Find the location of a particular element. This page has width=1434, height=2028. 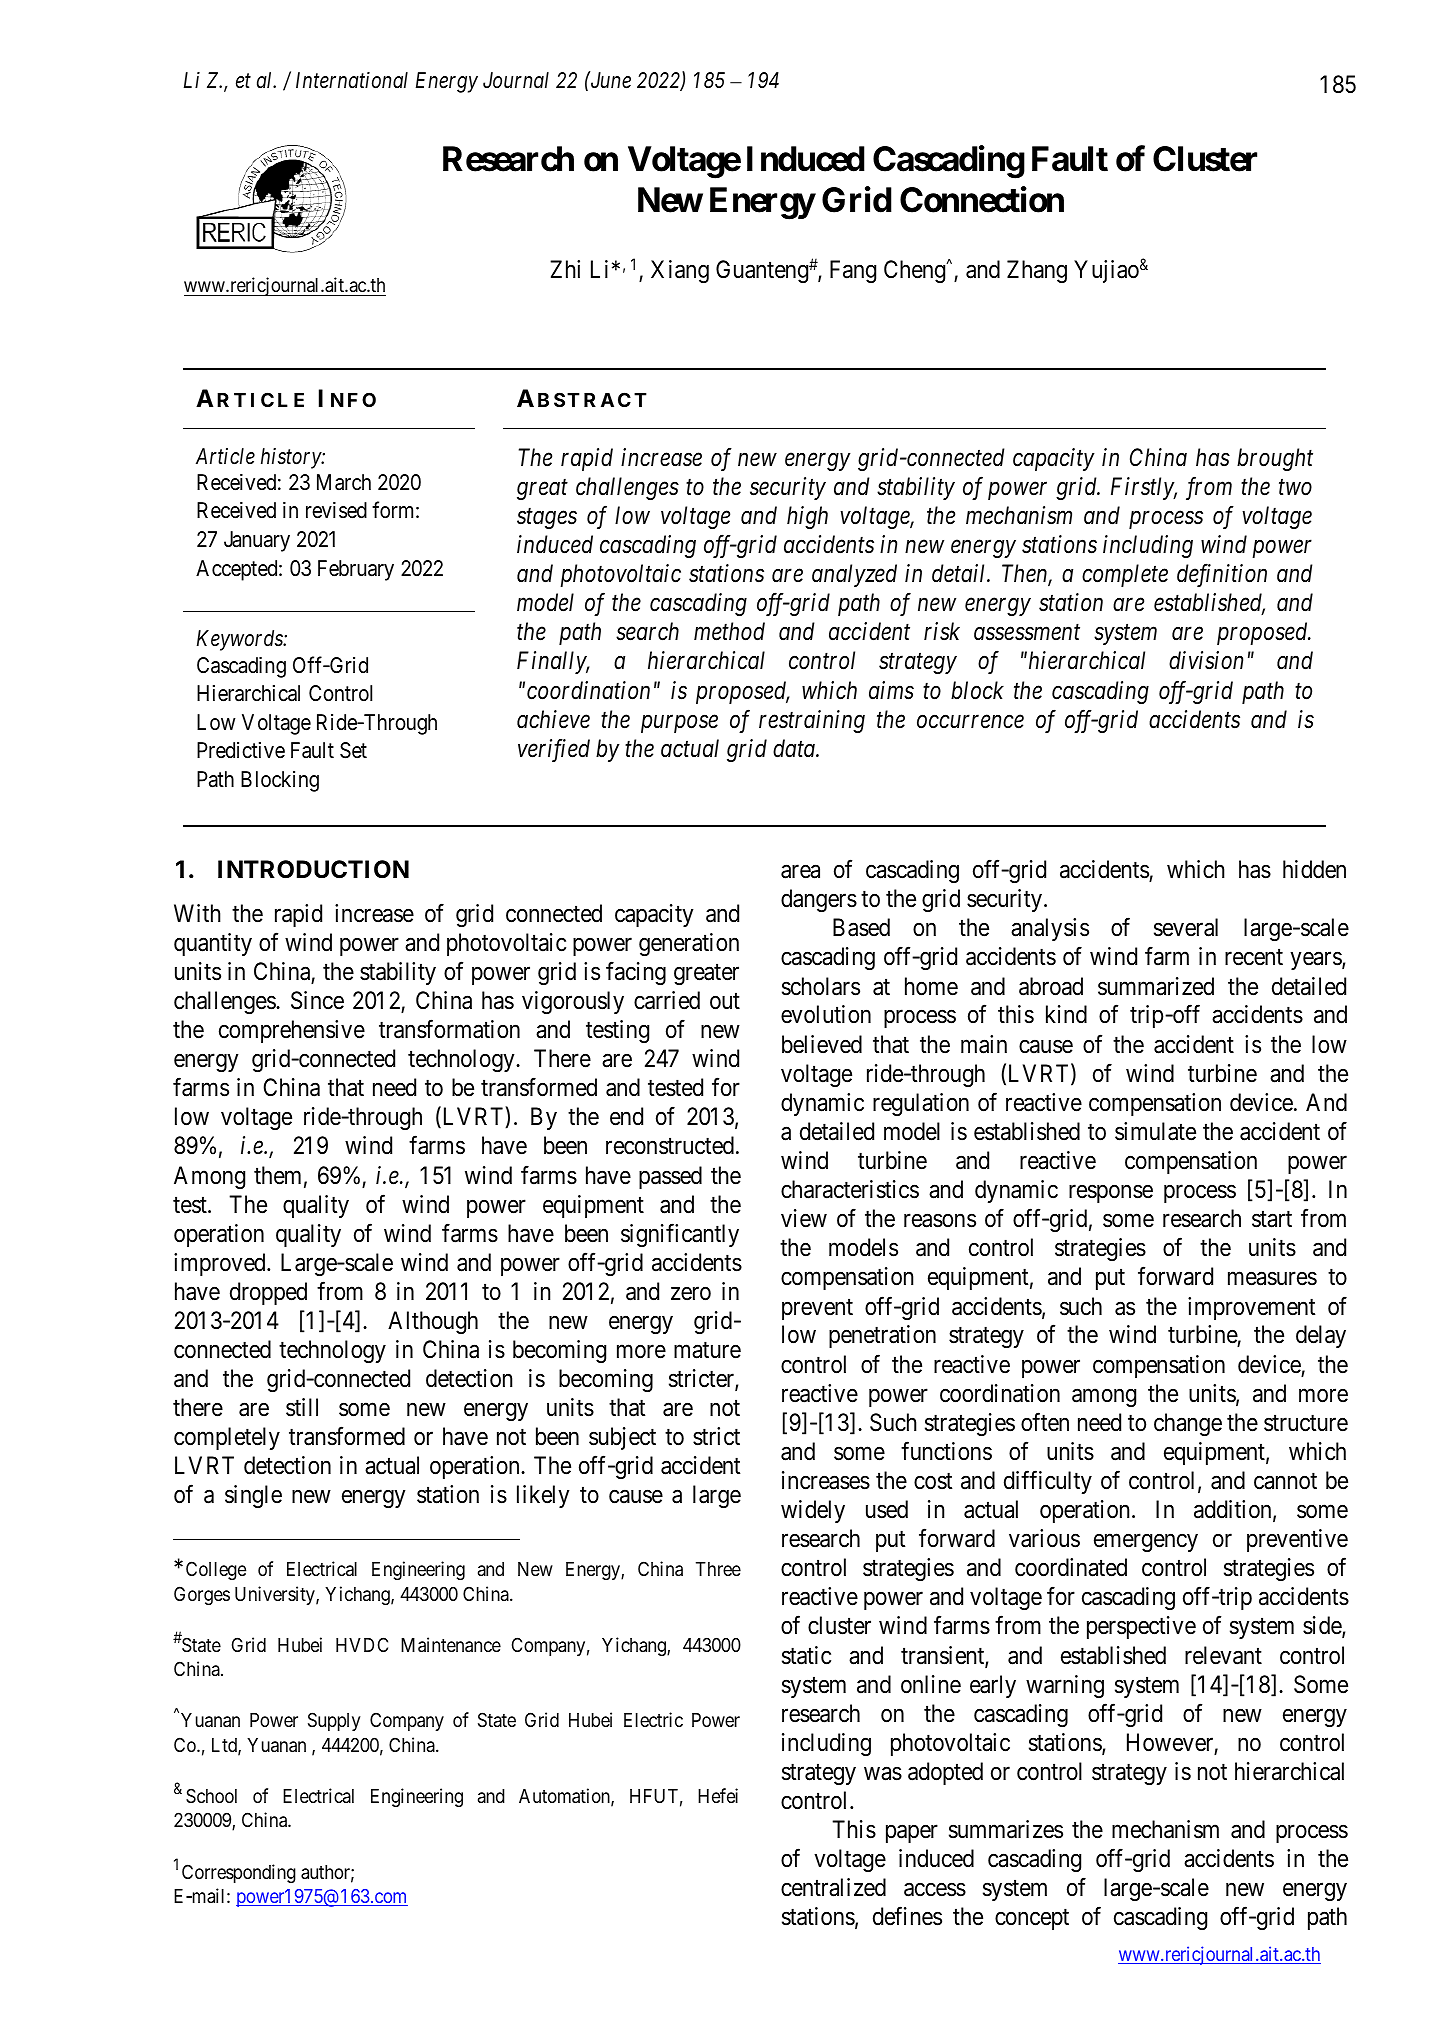

Supply is located at coordinates (334, 1721).
